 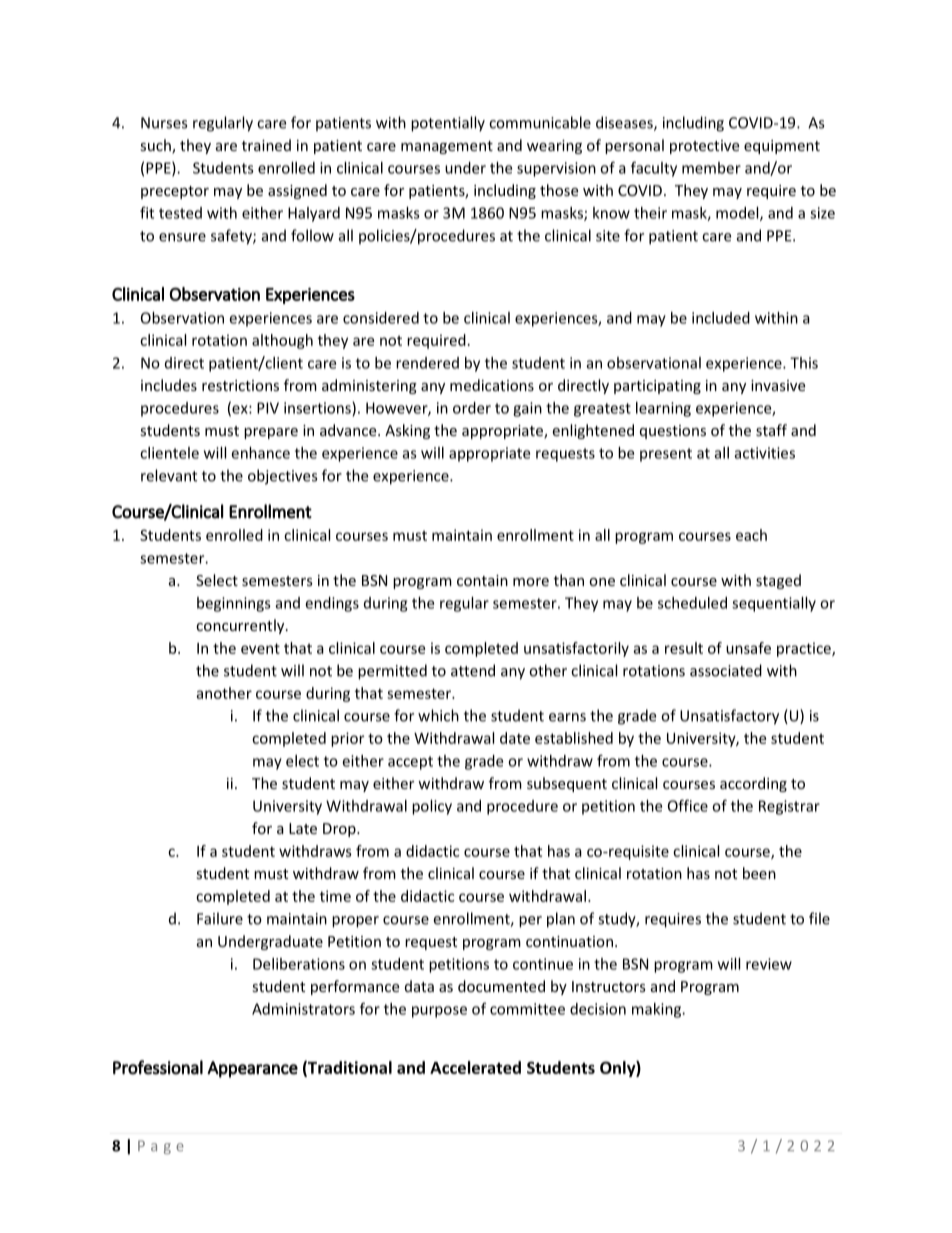 I want to click on plan, so click(x=561, y=920).
